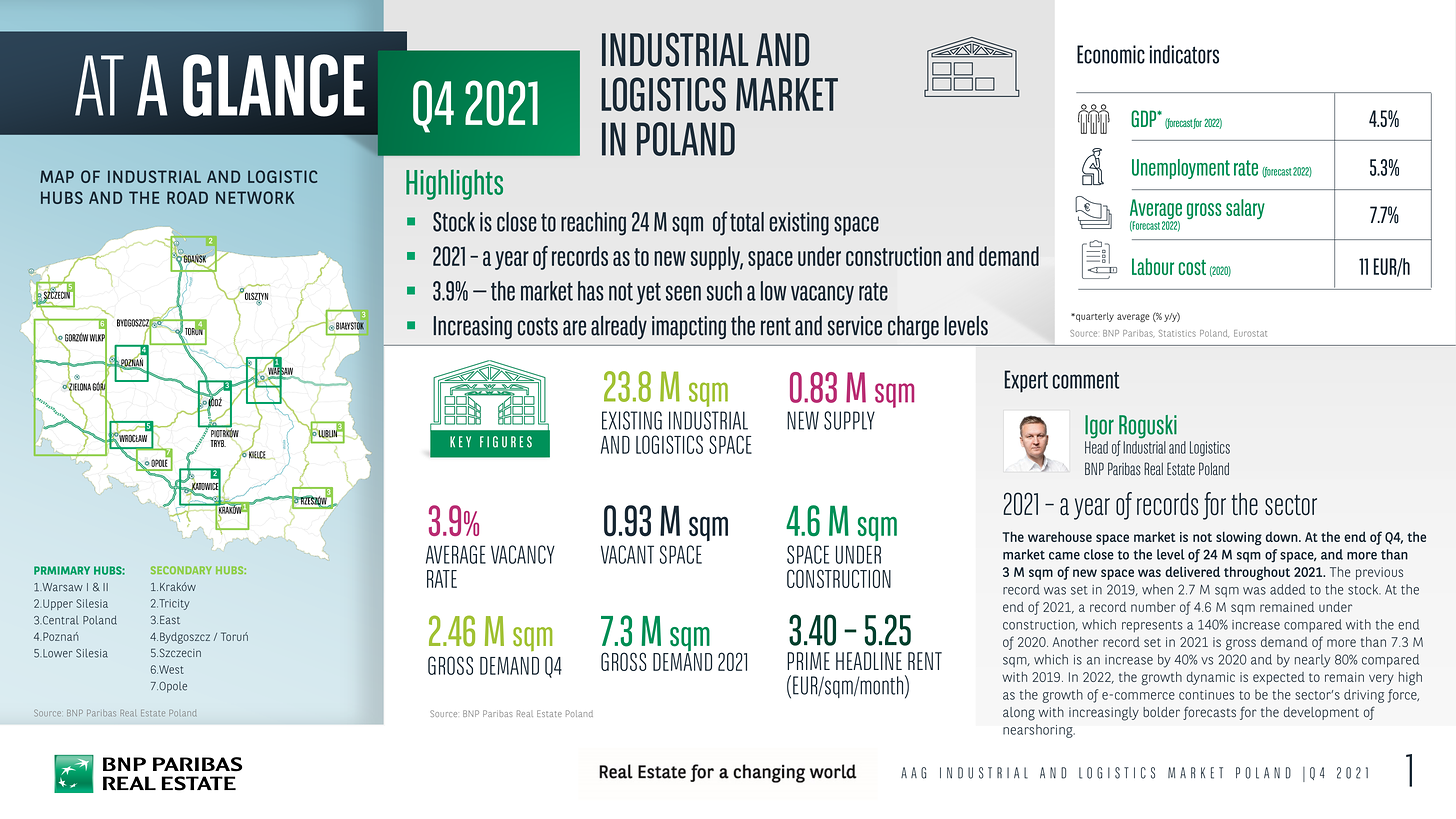 The width and height of the screenshot is (1456, 819). Describe the element at coordinates (1086, 380) in the screenshot. I see `comment` at that location.
